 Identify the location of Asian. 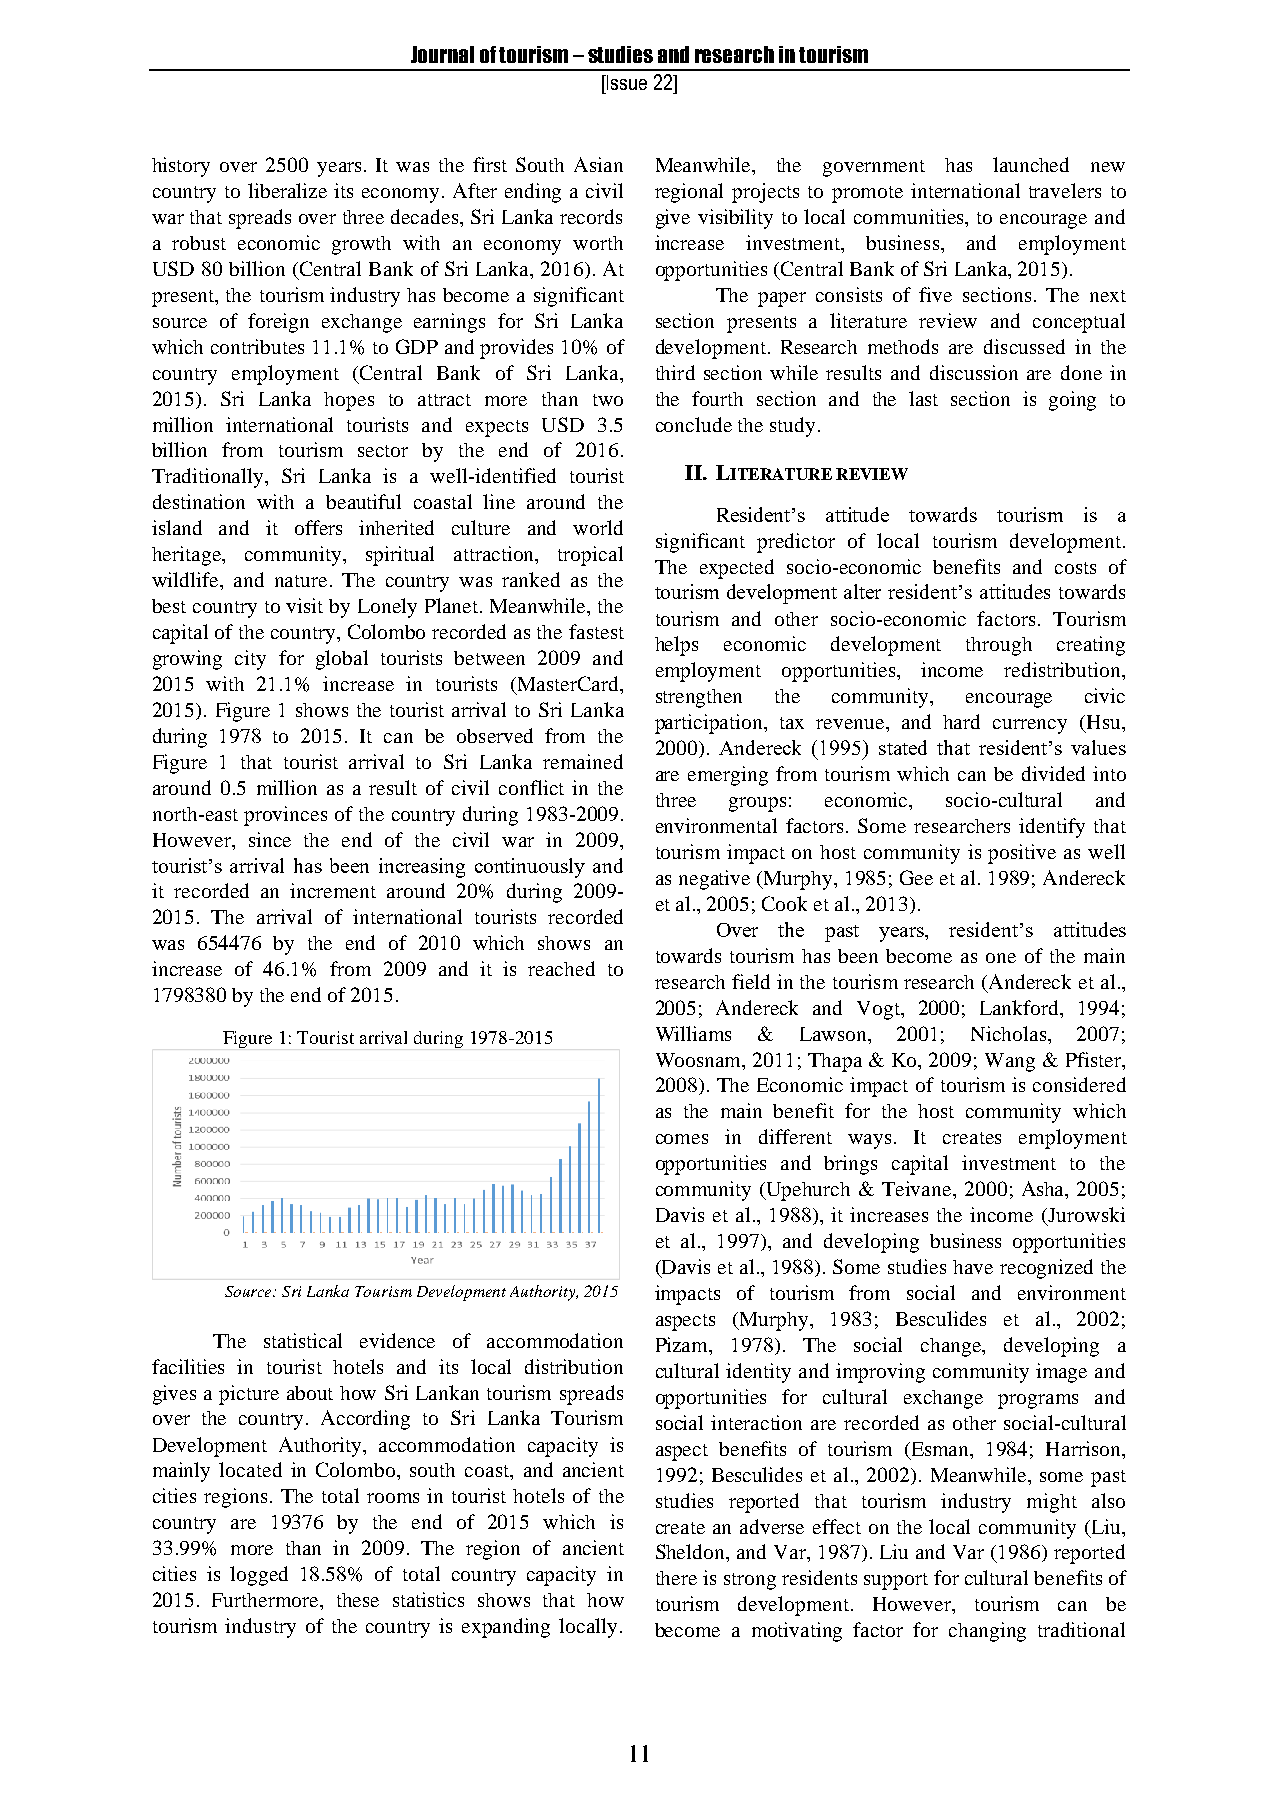
(598, 164).
